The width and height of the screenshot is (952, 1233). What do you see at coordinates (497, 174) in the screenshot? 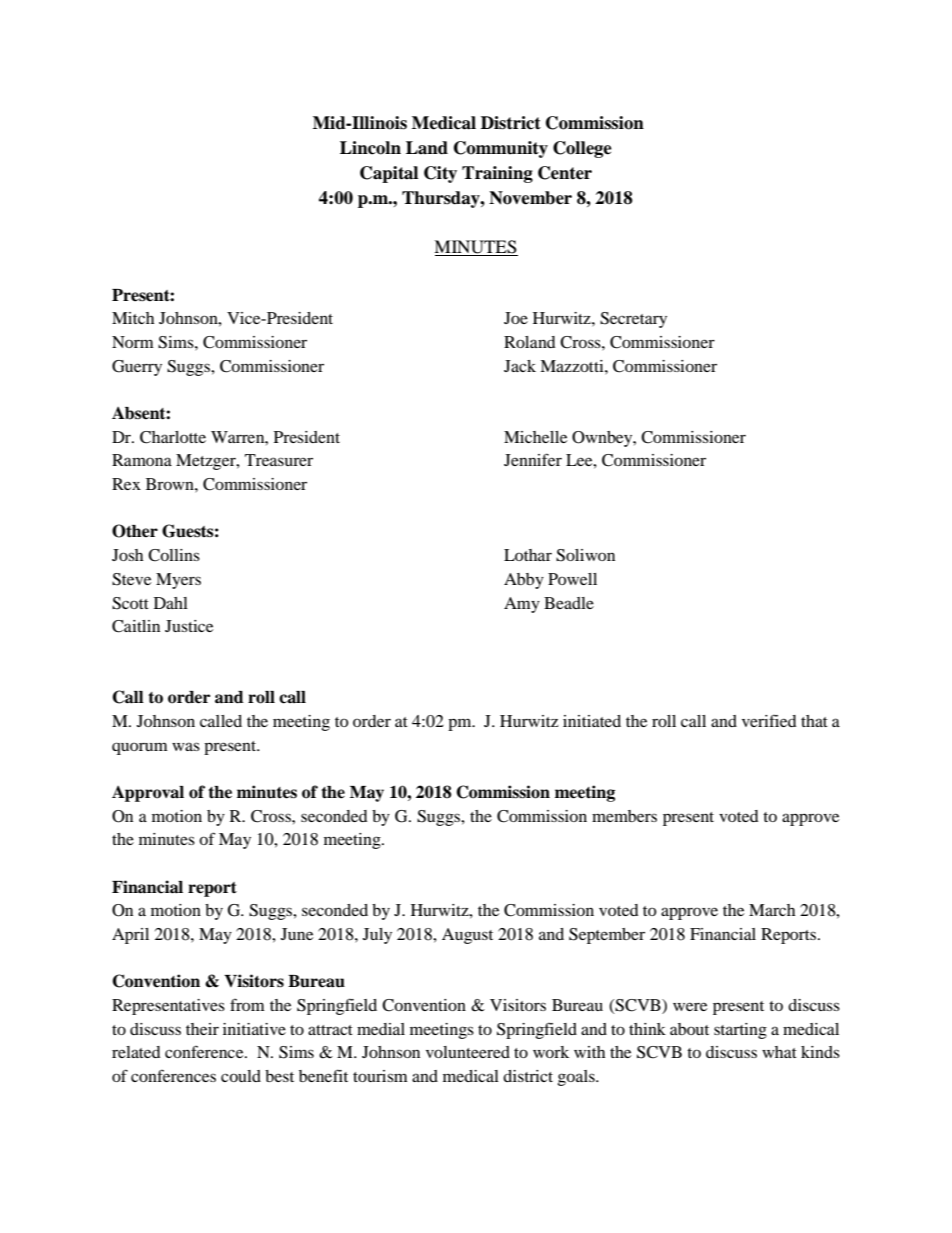
I see `Training` at bounding box center [497, 174].
